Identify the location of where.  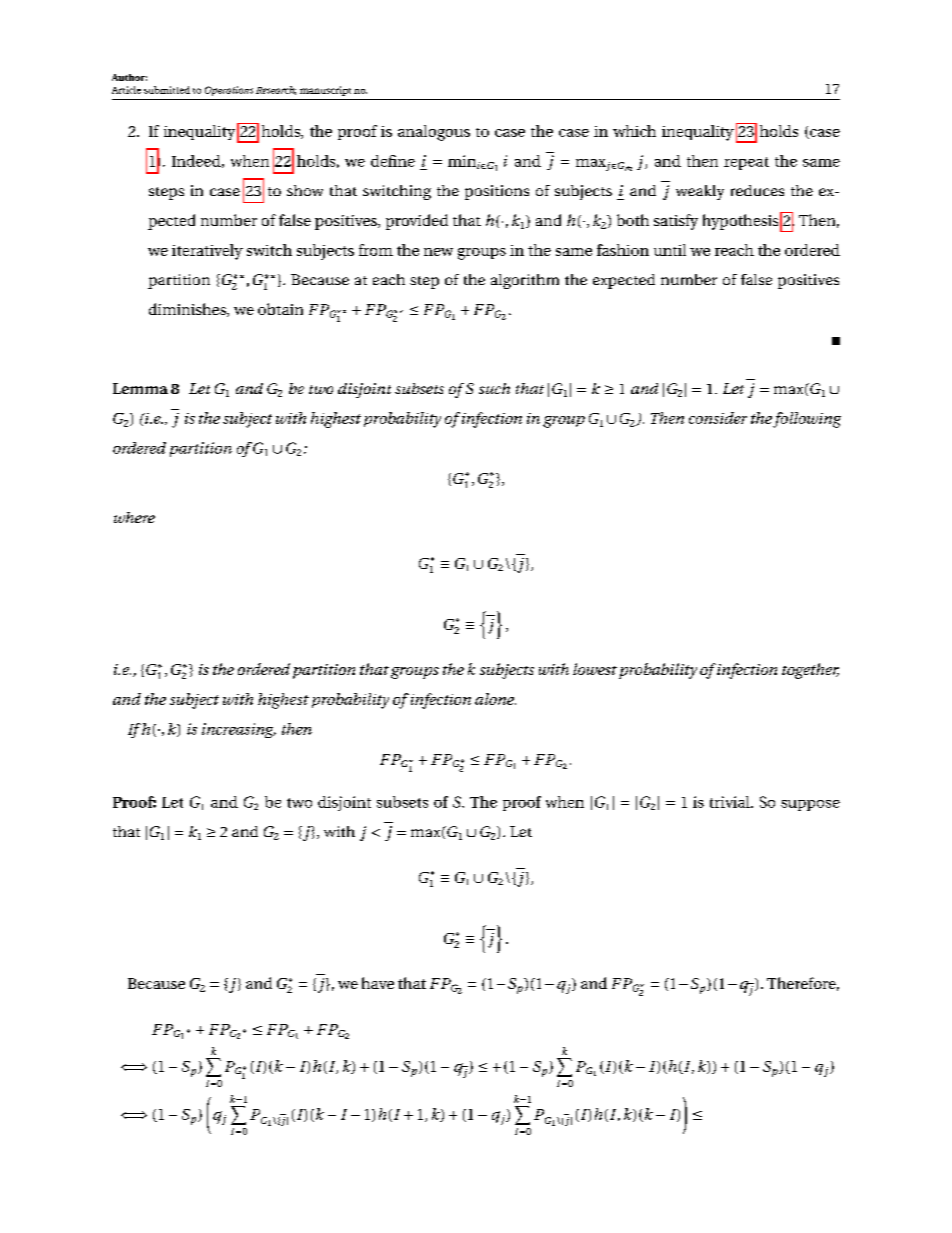
(134, 517).
